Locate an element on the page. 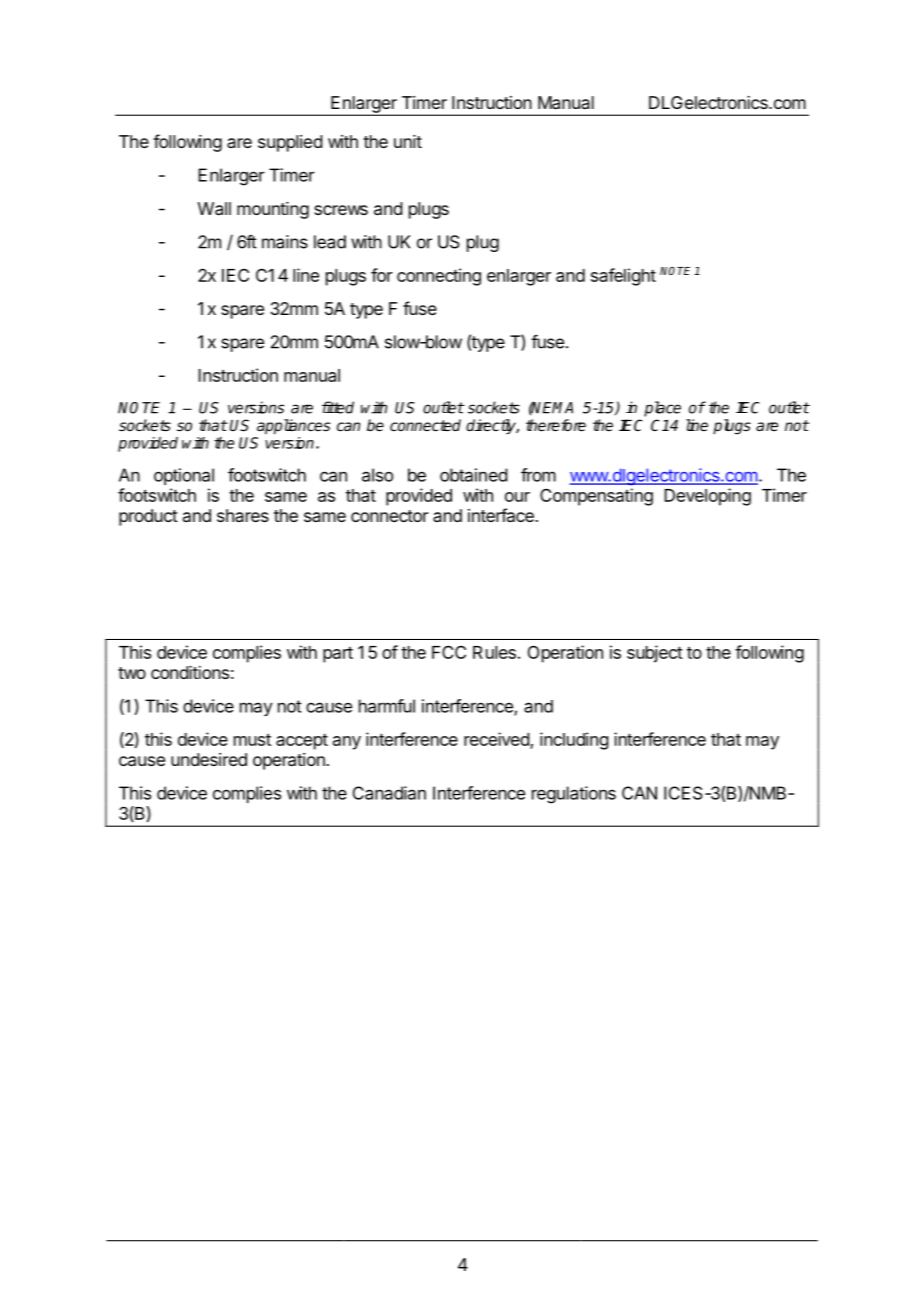 Image resolution: width=924 pixels, height=1308 pixels. conditions is located at coordinates (190, 672).
